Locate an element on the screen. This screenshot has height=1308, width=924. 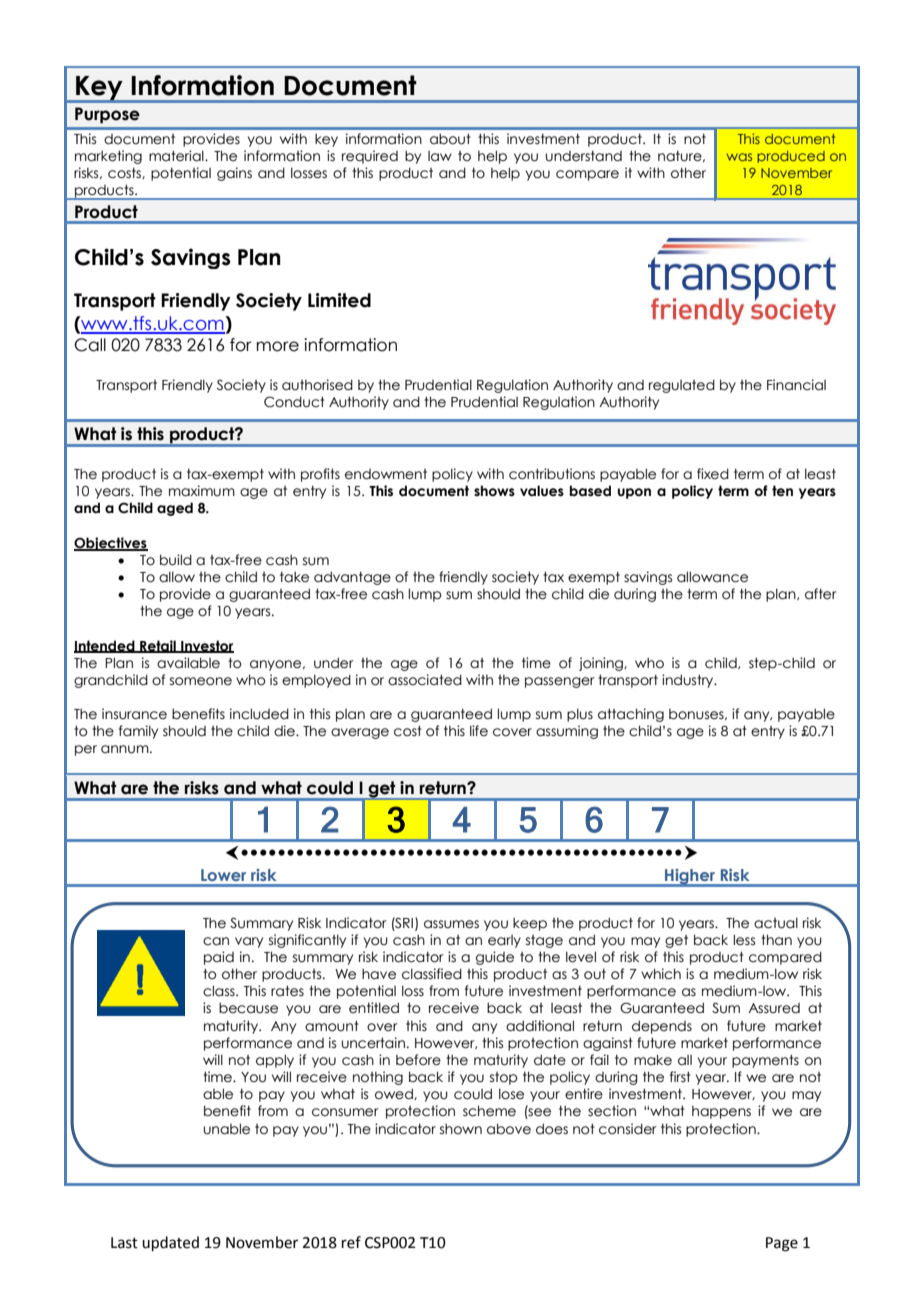
vary is located at coordinates (249, 942).
